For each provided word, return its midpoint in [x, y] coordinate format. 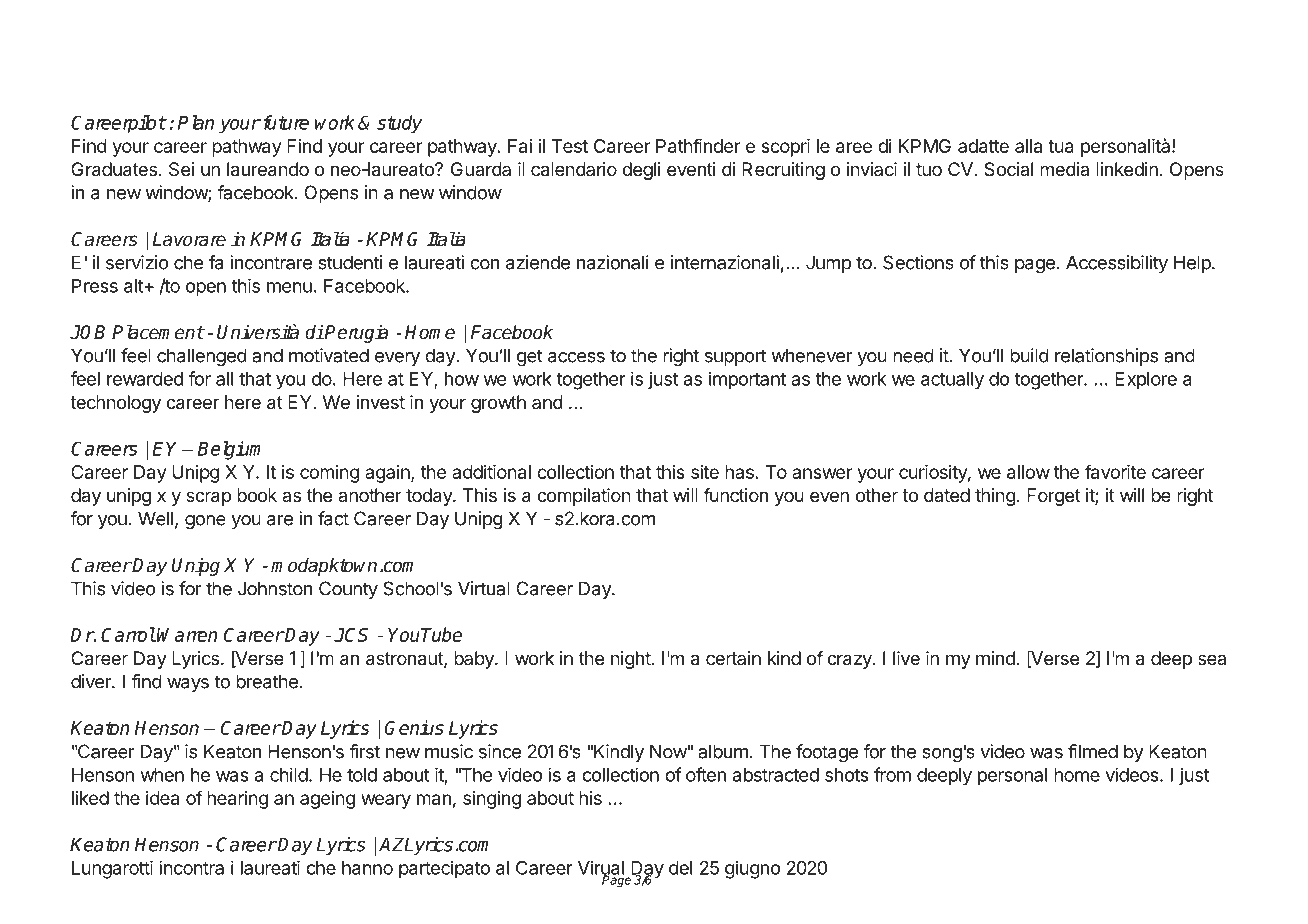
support [735, 357]
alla [1028, 146]
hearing [237, 800]
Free [187, 38]
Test [570, 146]
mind [995, 658]
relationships [1106, 357]
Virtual [484, 588]
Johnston [275, 588]
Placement [158, 332]
